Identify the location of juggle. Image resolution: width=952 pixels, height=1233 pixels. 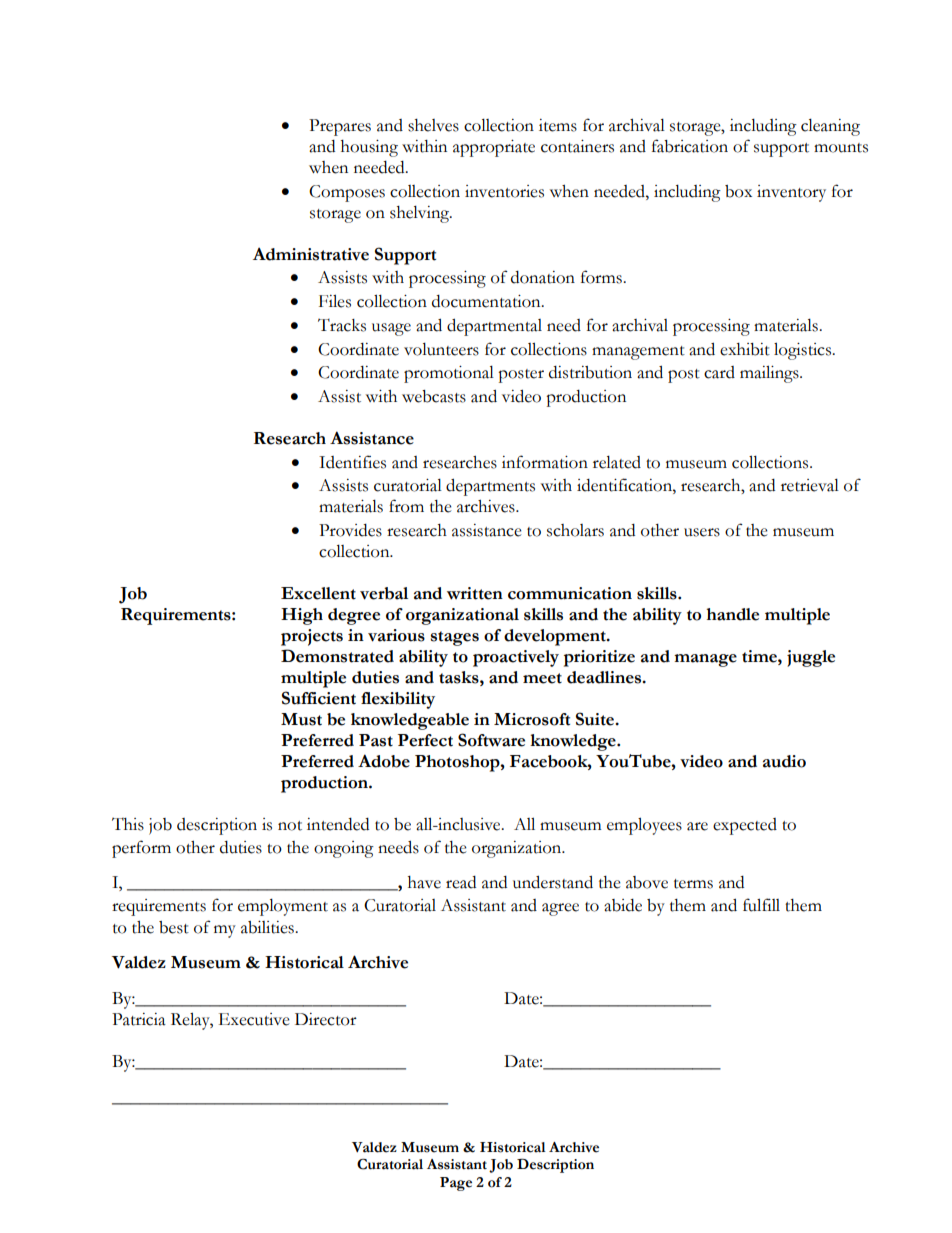
(811, 658).
